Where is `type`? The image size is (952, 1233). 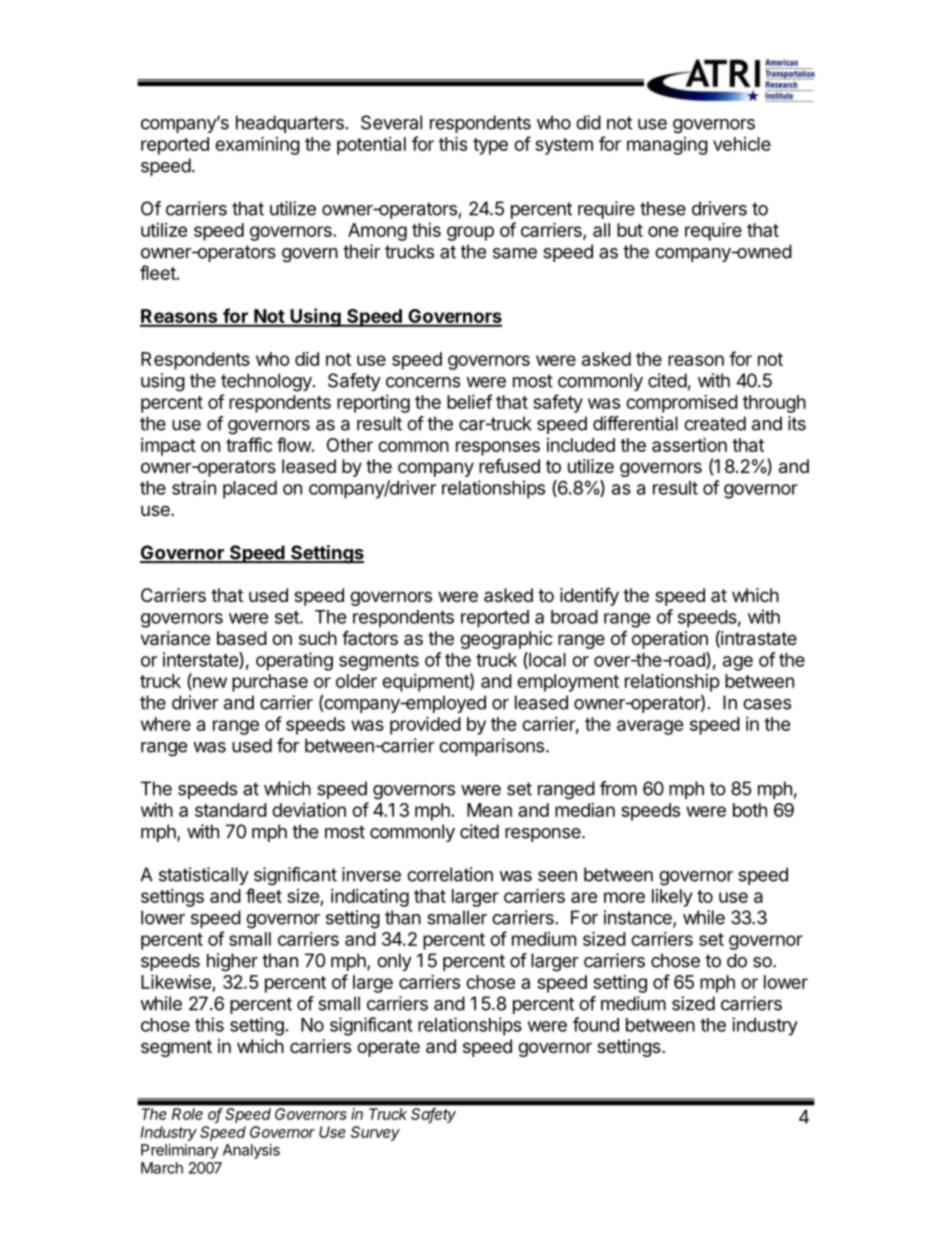 type is located at coordinates (490, 146).
